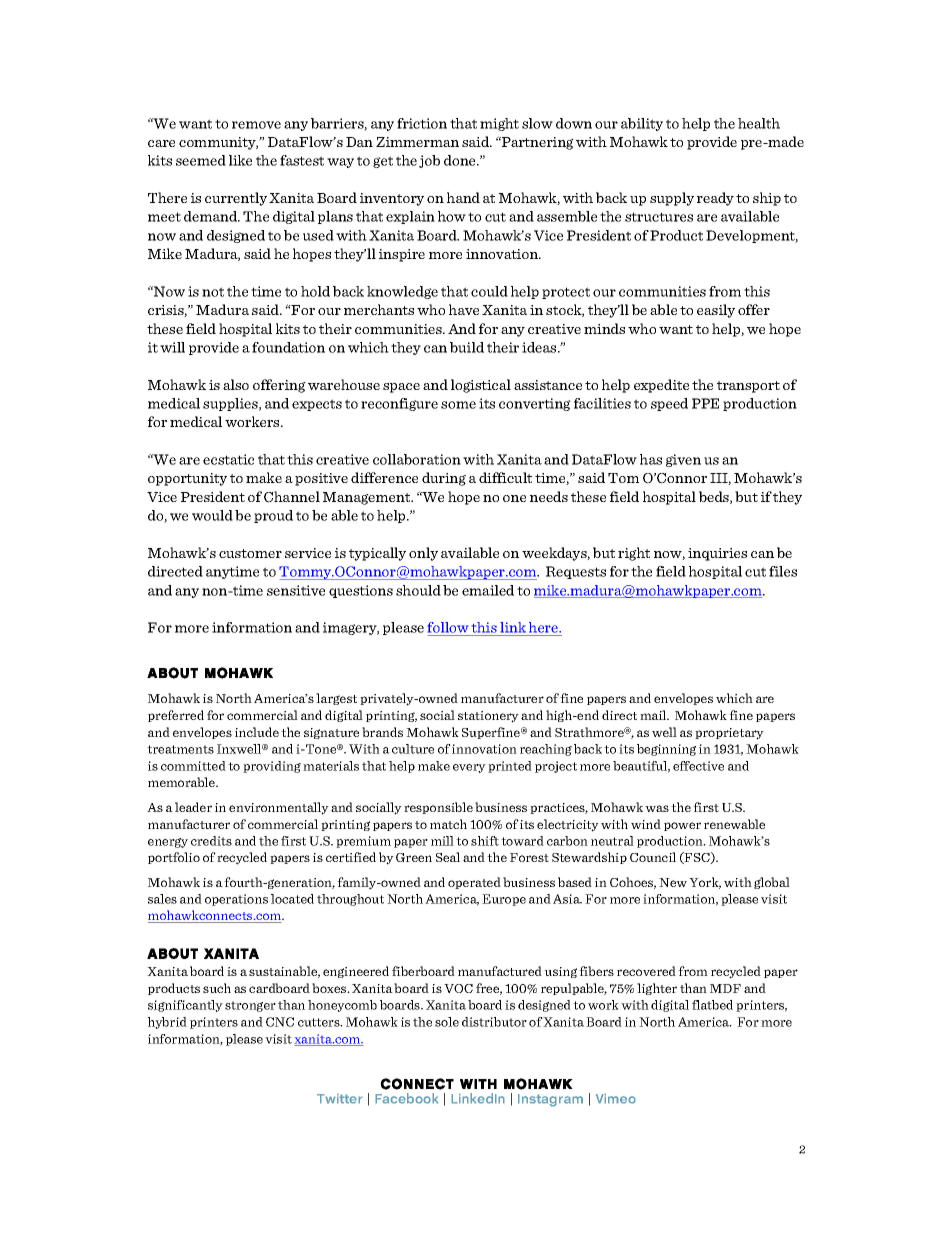 The width and height of the page is (952, 1233). I want to click on CNC, so click(280, 1022).
